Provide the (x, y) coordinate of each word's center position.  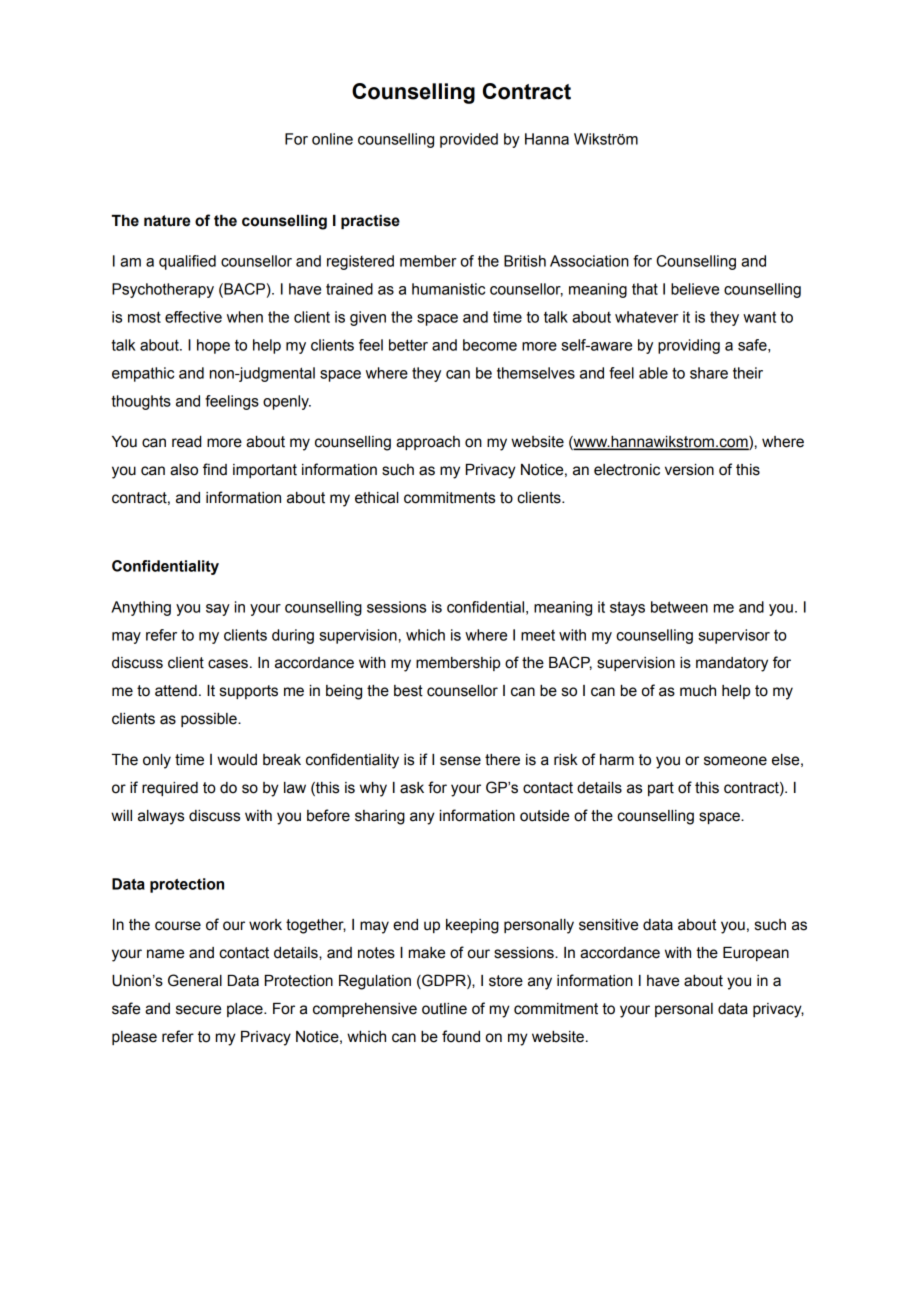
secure (198, 1010)
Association (589, 261)
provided (469, 140)
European (756, 954)
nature (167, 221)
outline (444, 1009)
